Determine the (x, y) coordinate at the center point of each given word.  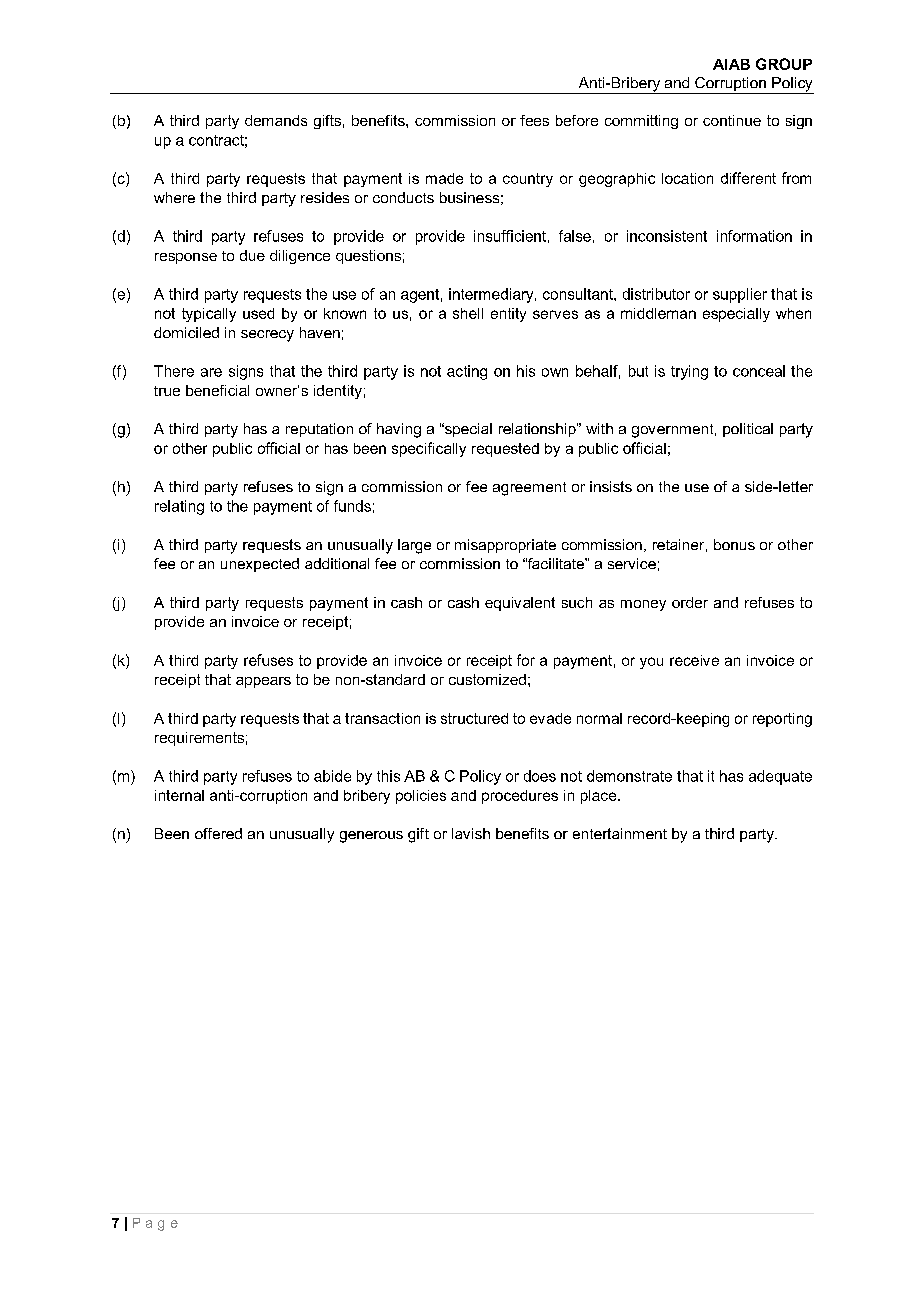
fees (534, 120)
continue (732, 120)
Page (155, 1224)
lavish (471, 833)
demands (276, 120)
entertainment (620, 833)
